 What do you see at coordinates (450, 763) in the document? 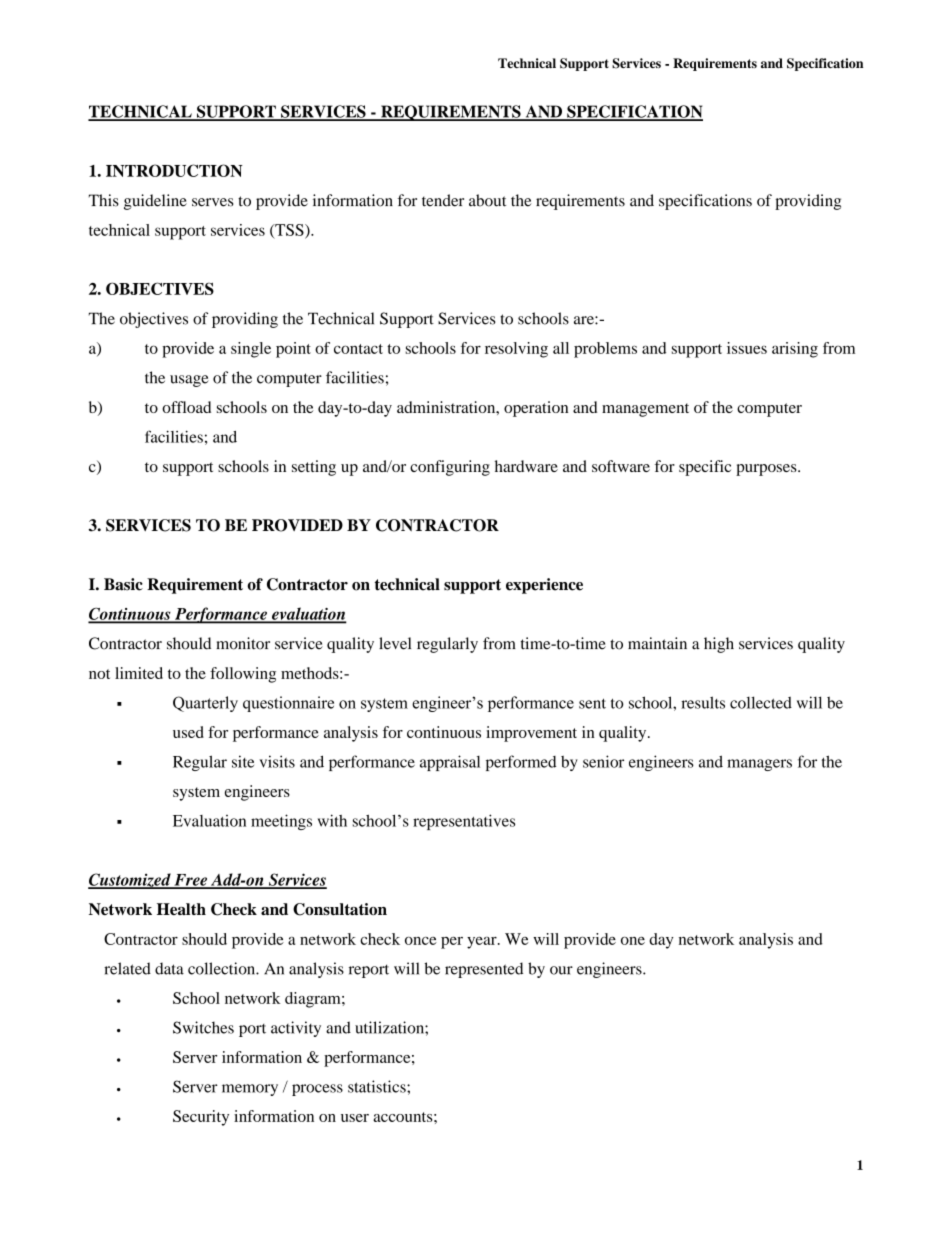
I see `appraisal` at bounding box center [450, 763].
